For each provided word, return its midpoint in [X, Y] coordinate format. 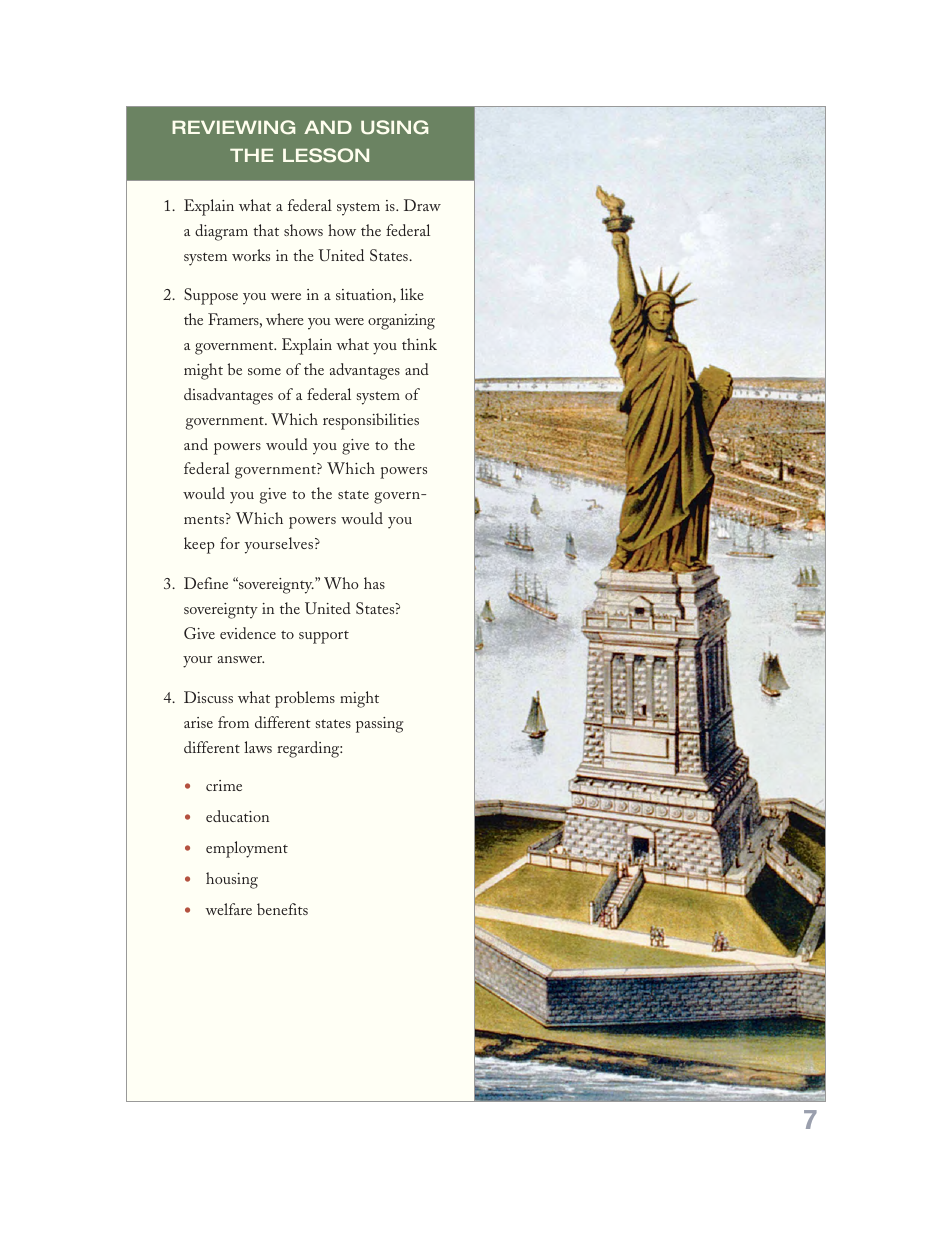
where [285, 319]
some [264, 371]
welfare [228, 909]
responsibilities [371, 421]
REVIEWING [233, 127]
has [374, 583]
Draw [422, 205]
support [324, 637]
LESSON [326, 155]
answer [241, 659]
